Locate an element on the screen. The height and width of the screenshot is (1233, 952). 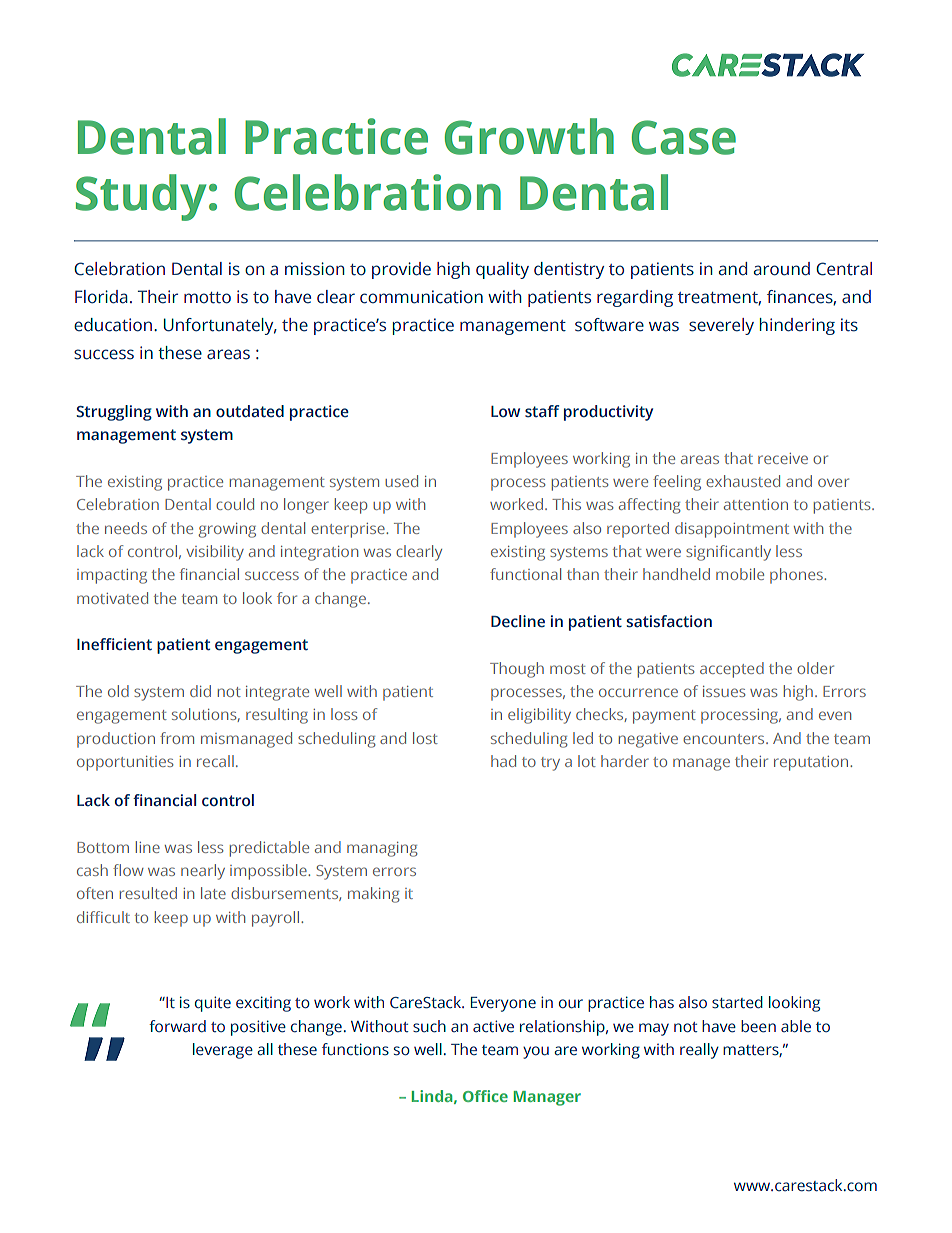
Case is located at coordinates (684, 137).
